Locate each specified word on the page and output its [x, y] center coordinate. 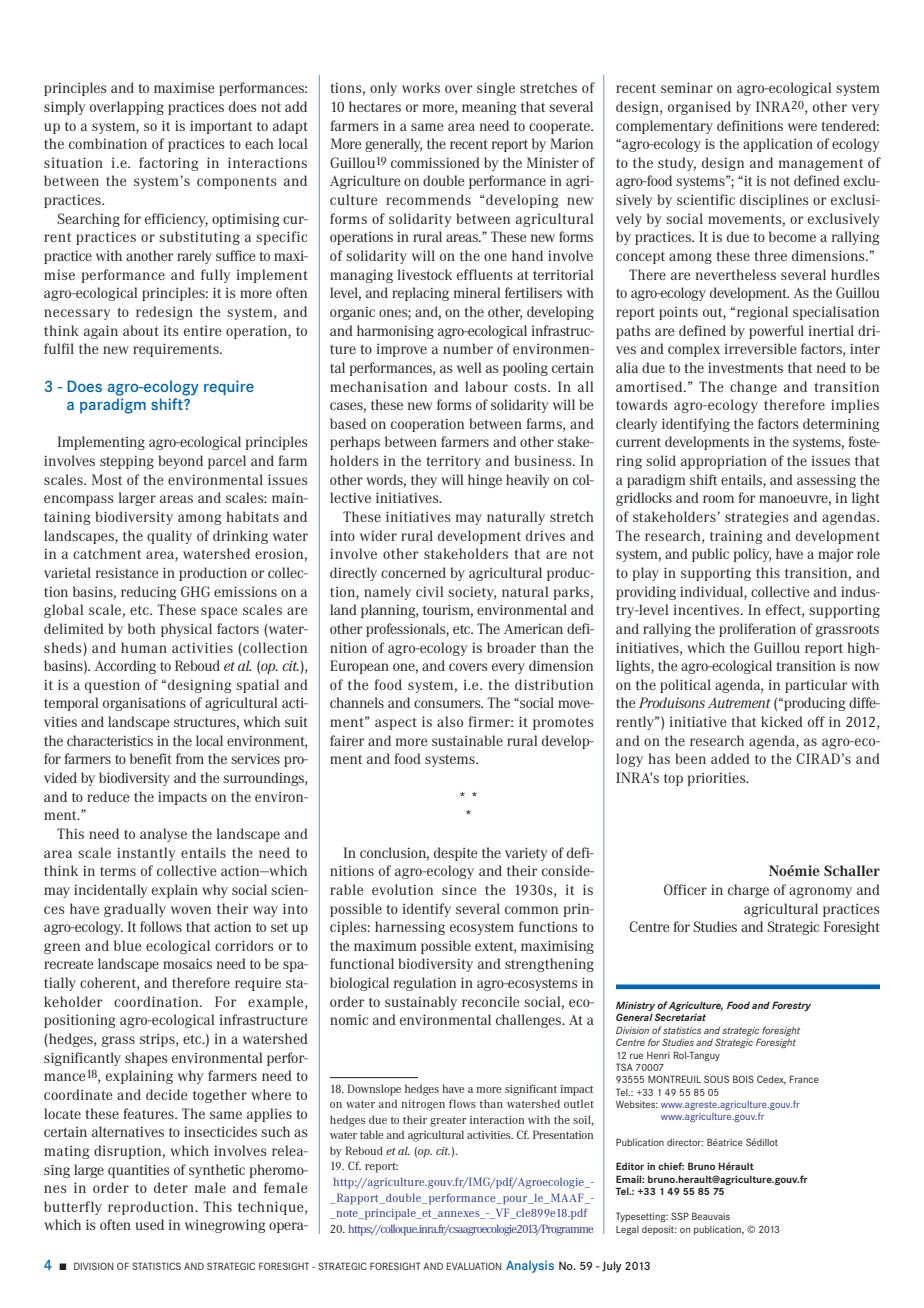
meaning [489, 108]
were [802, 127]
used [150, 1224]
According [125, 667]
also [450, 721]
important [221, 127]
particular [816, 686]
